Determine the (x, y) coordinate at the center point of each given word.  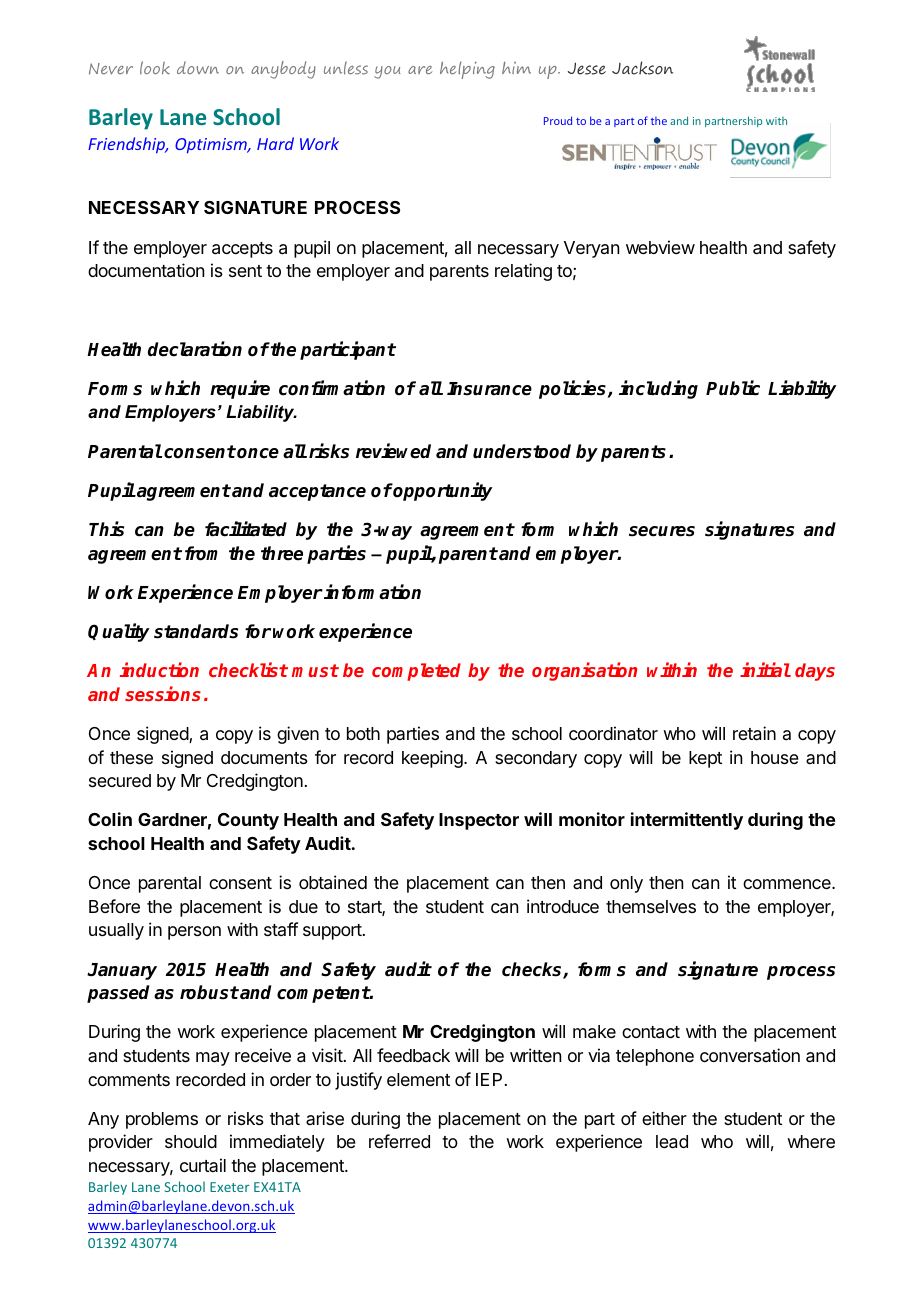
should (191, 1141)
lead (672, 1142)
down (198, 67)
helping (467, 70)
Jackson (642, 68)
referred (399, 1141)
